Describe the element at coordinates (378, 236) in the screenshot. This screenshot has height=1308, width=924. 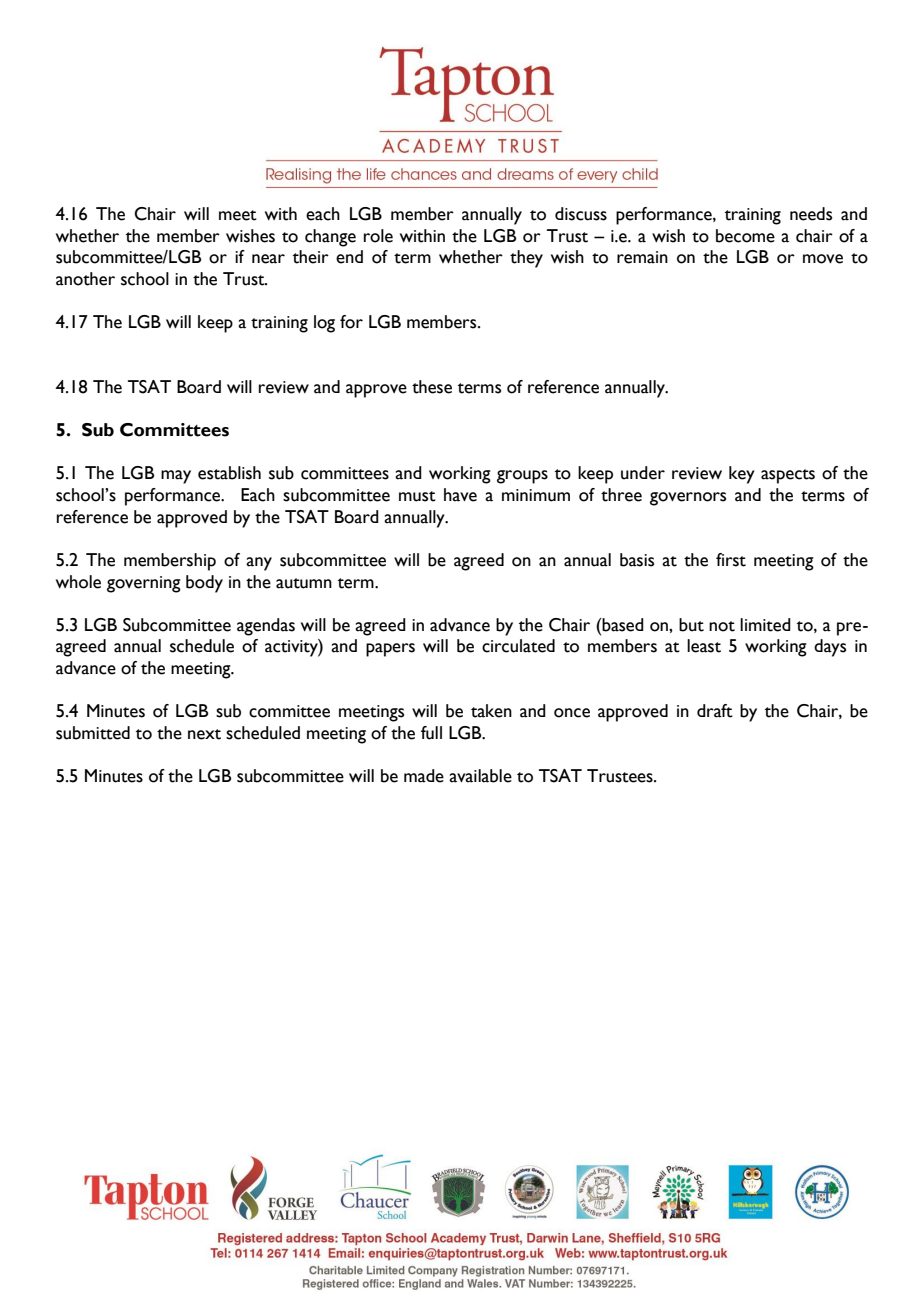
I see `role` at that location.
